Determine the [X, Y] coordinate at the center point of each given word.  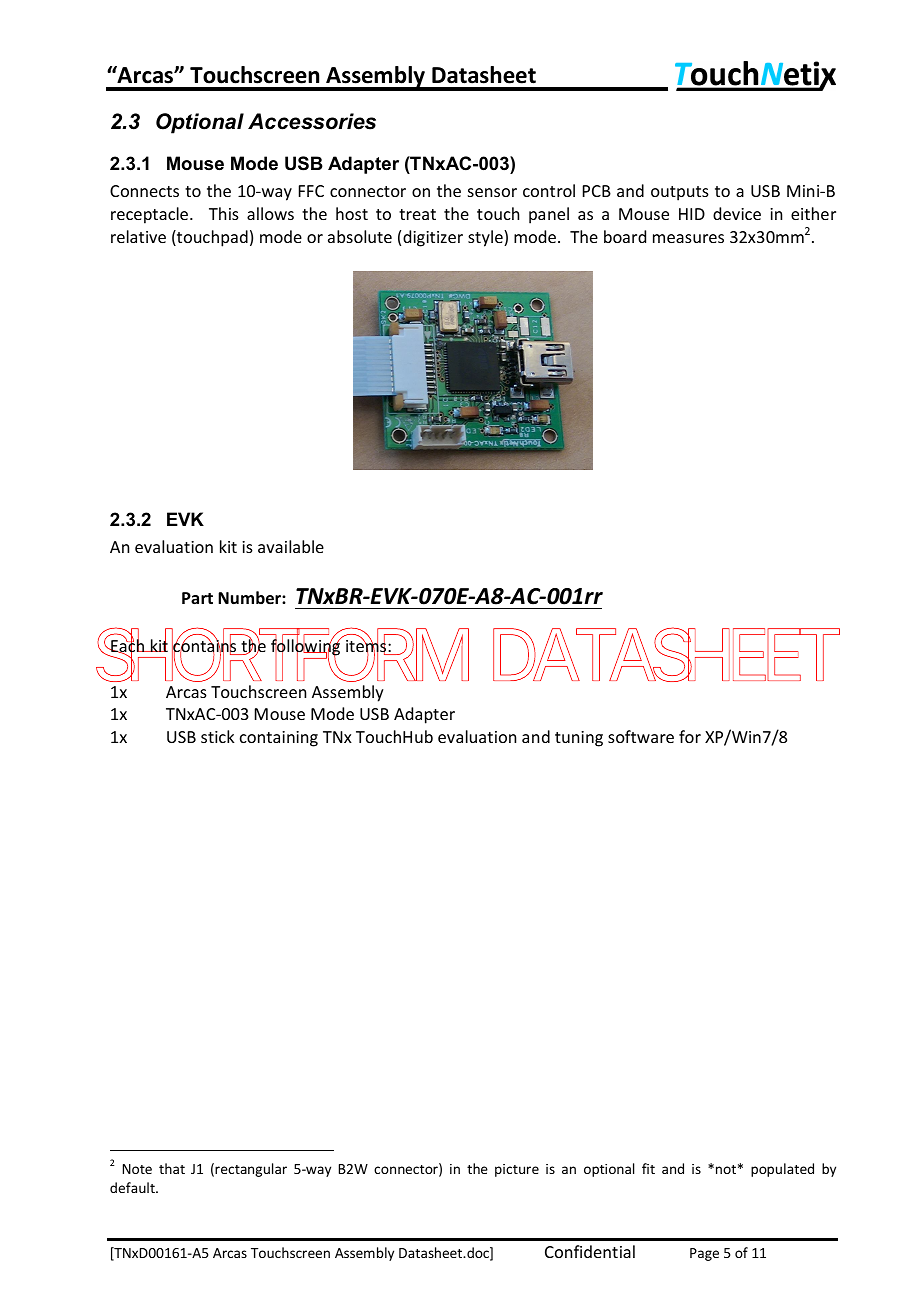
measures [688, 238]
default [133, 1187]
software [641, 736]
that [172, 1168]
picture [517, 1170]
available [291, 546]
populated [782, 1170]
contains [205, 646]
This [224, 213]
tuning [579, 739]
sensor [492, 192]
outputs [680, 193]
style [486, 238]
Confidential [590, 1251]
